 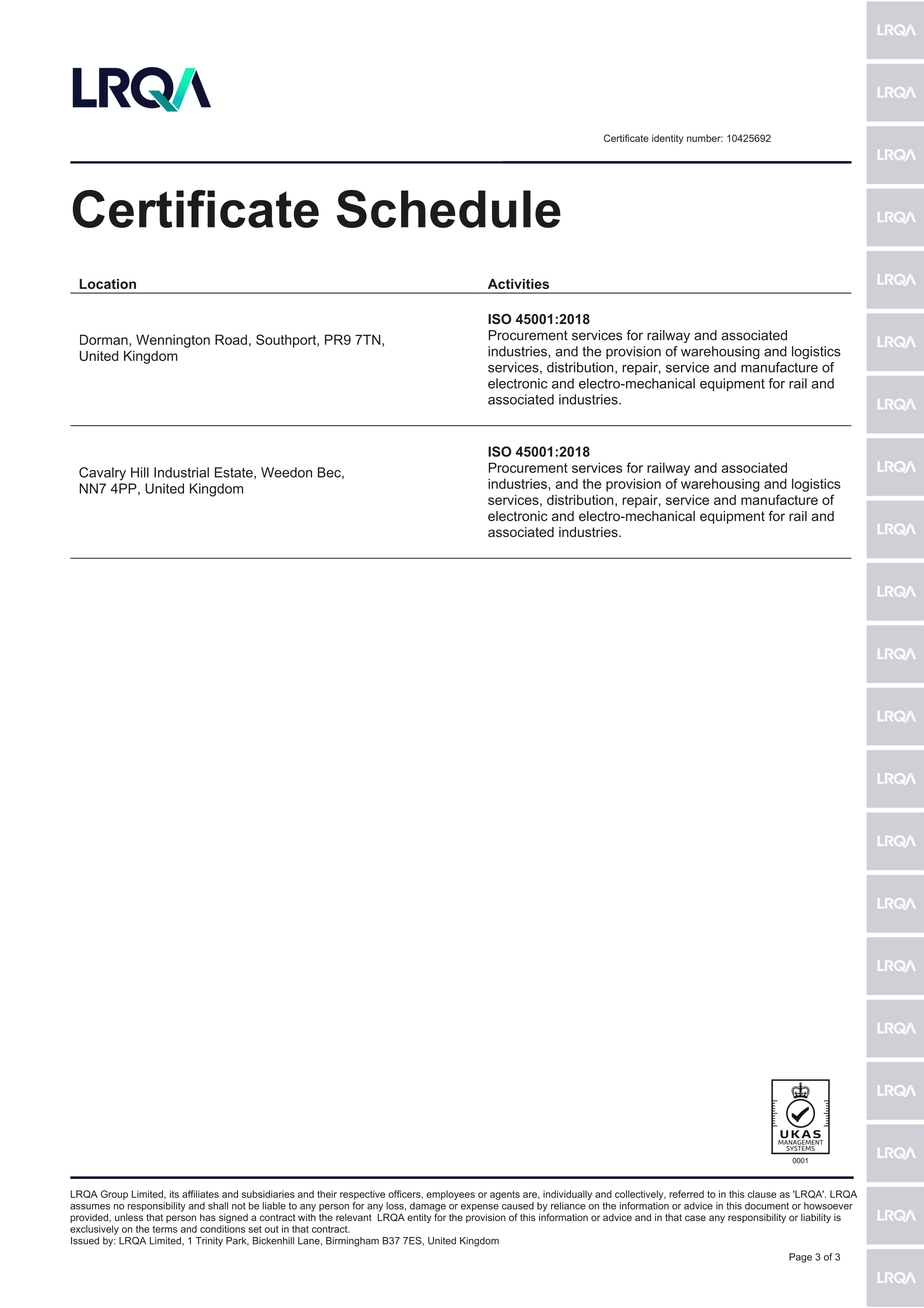 I want to click on Road, so click(x=231, y=339).
